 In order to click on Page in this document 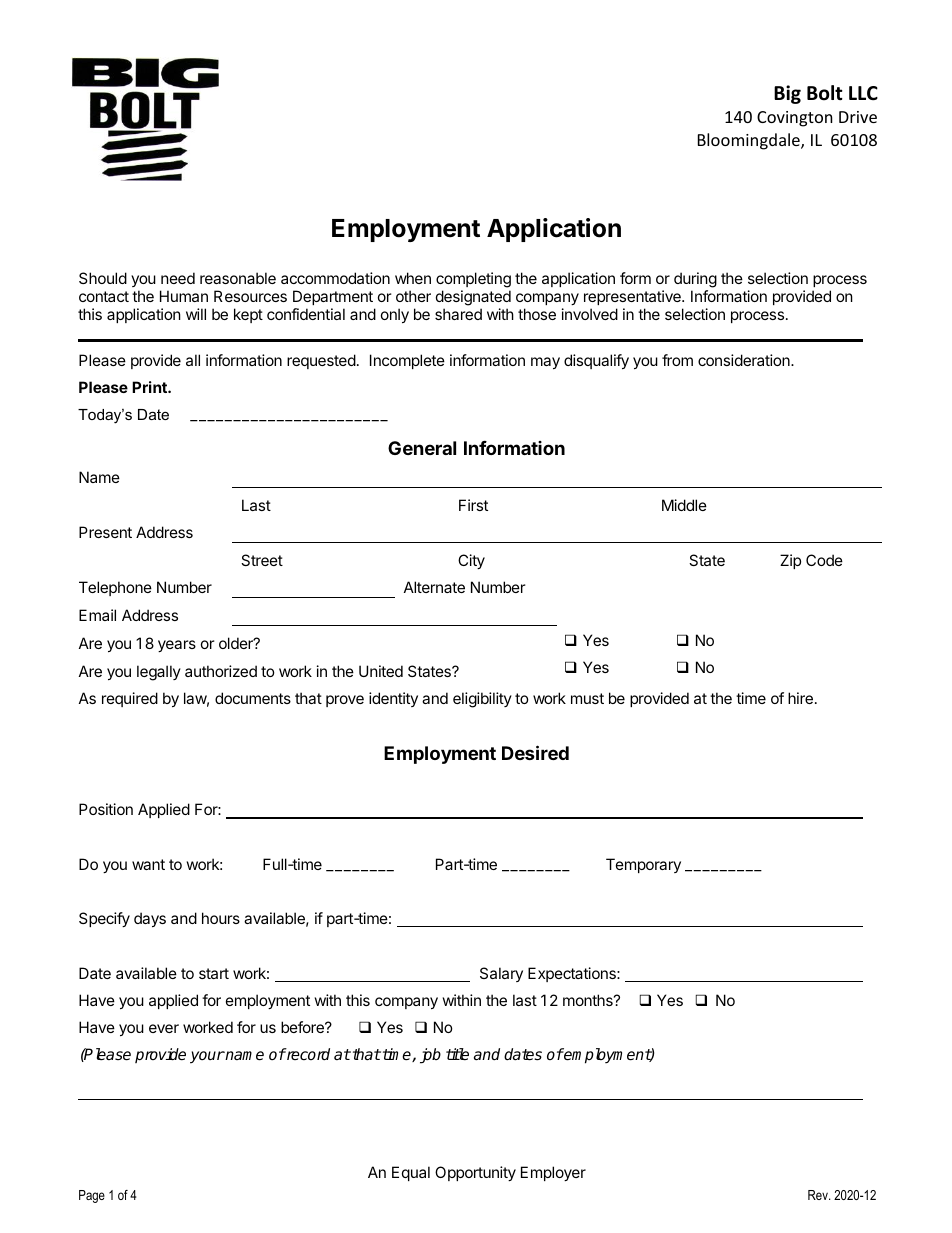, I will do `click(92, 1196)`.
